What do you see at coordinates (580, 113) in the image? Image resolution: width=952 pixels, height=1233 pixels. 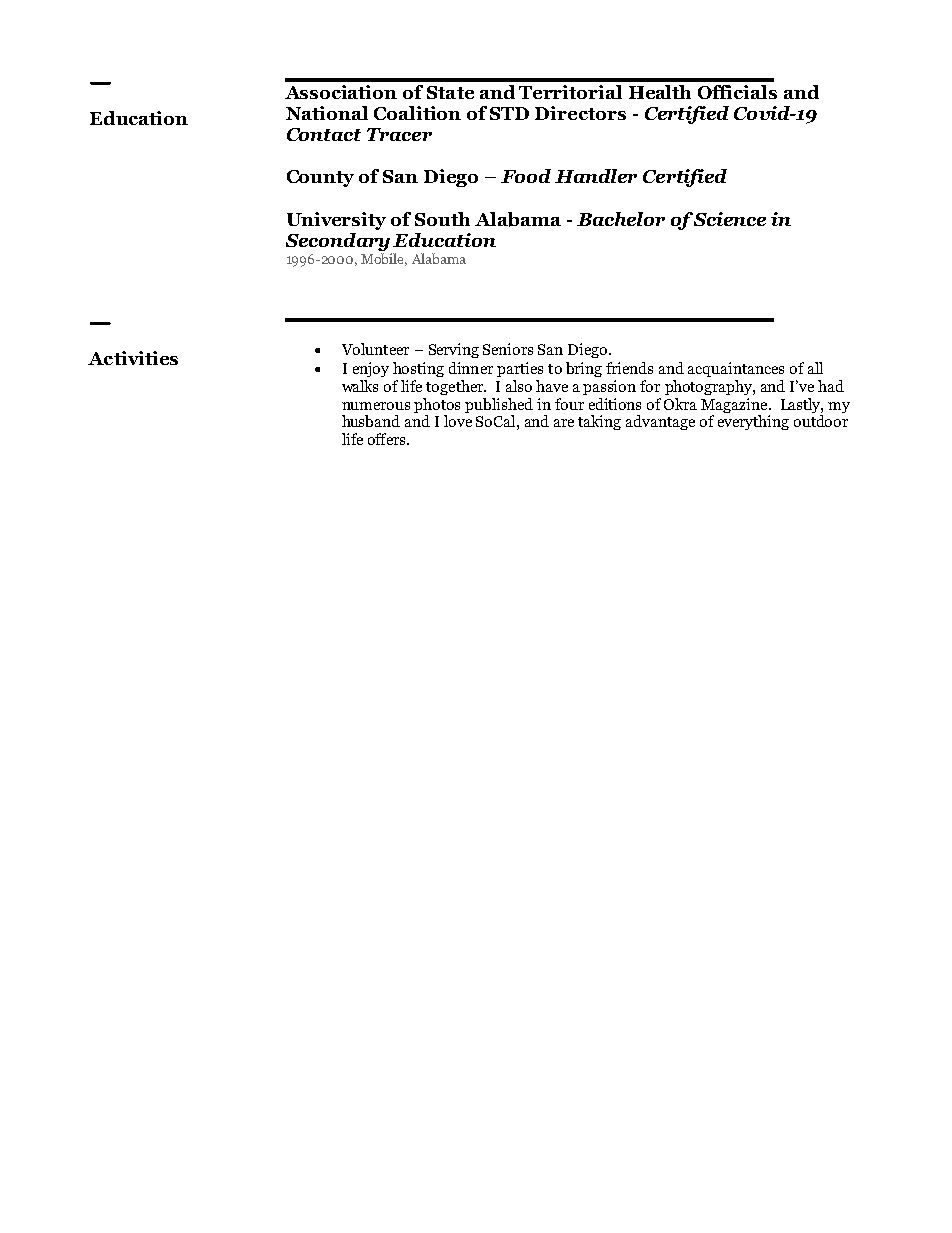 I see `Directors` at bounding box center [580, 113].
